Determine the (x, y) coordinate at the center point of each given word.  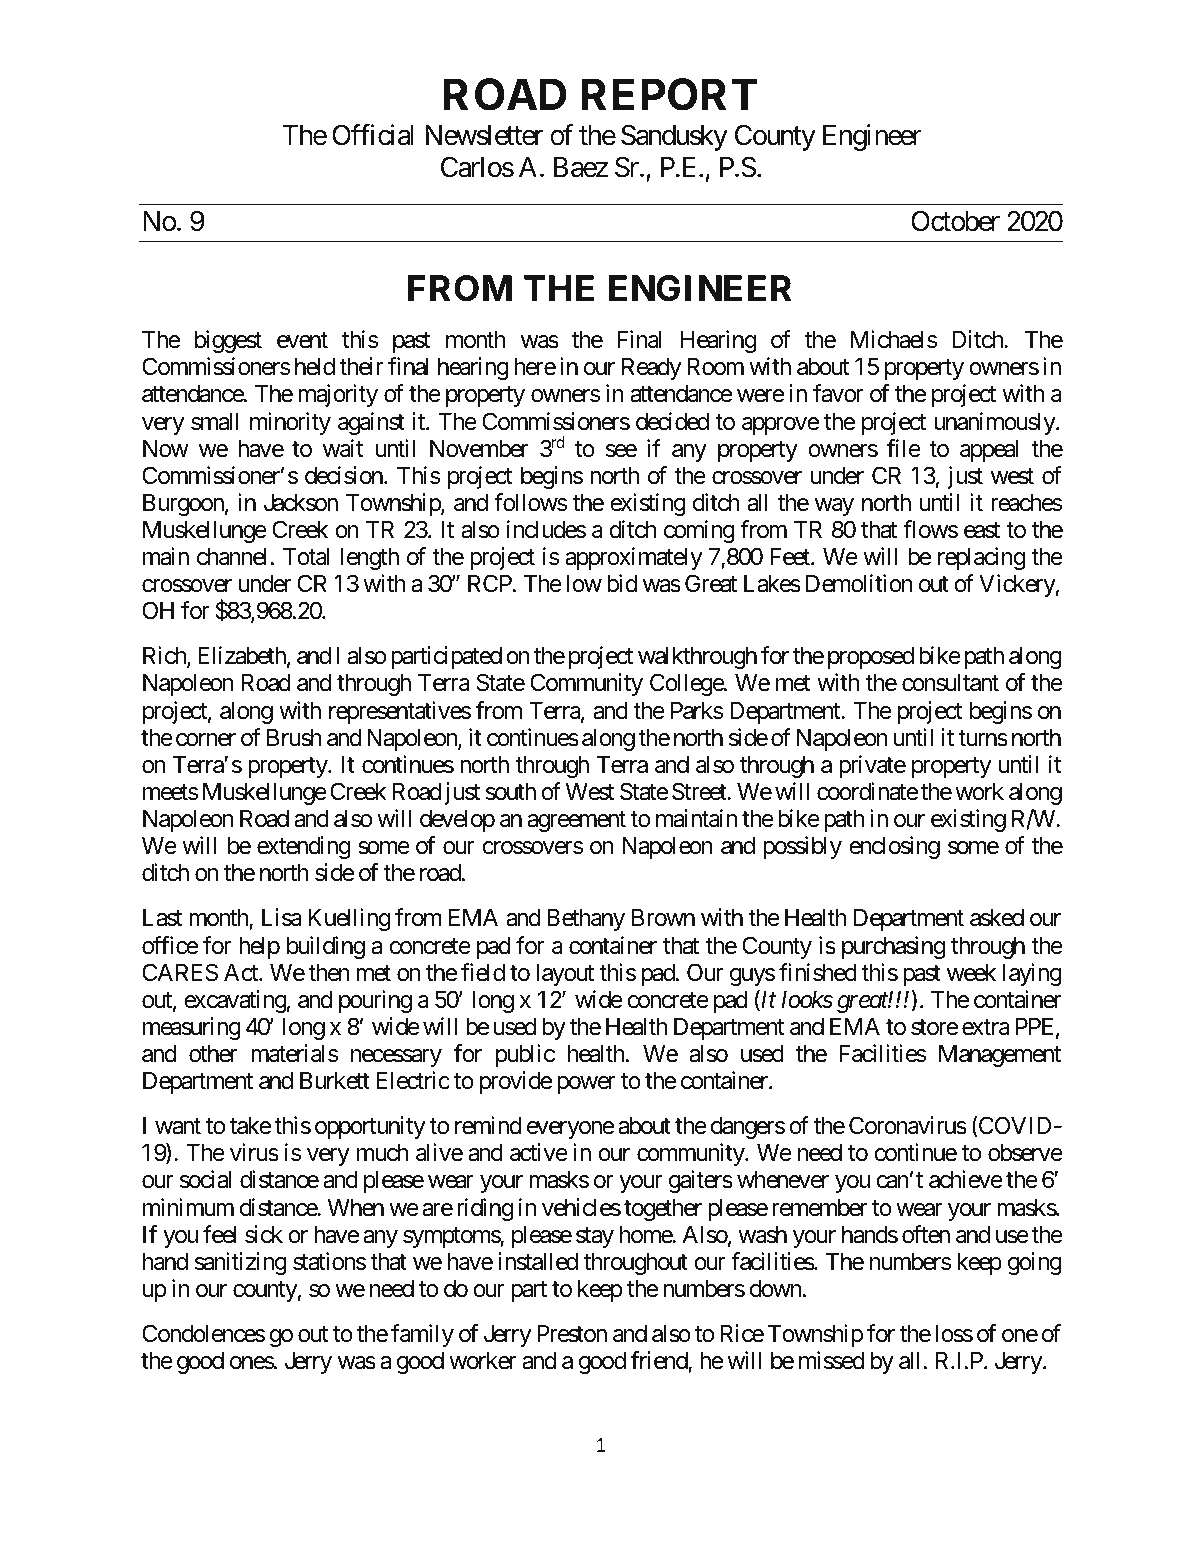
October (955, 221)
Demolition (859, 583)
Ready (651, 369)
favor (838, 393)
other (213, 1054)
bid (622, 583)
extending (303, 847)
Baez (581, 167)
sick (264, 1234)
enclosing (894, 847)
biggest (228, 341)
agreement (577, 821)
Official (373, 135)
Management (1000, 1056)
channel (232, 557)
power (586, 1085)
